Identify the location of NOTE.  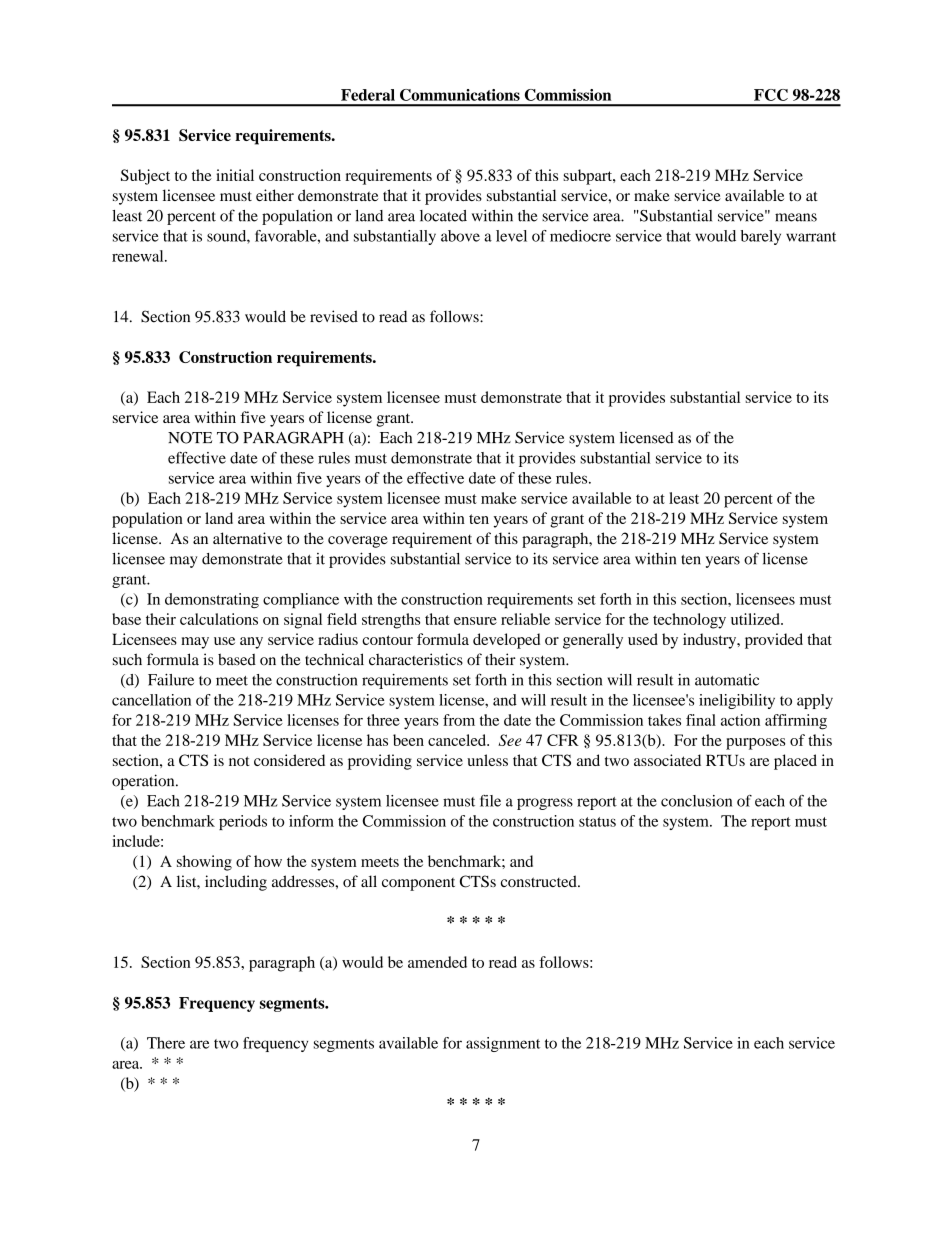
(190, 437).
